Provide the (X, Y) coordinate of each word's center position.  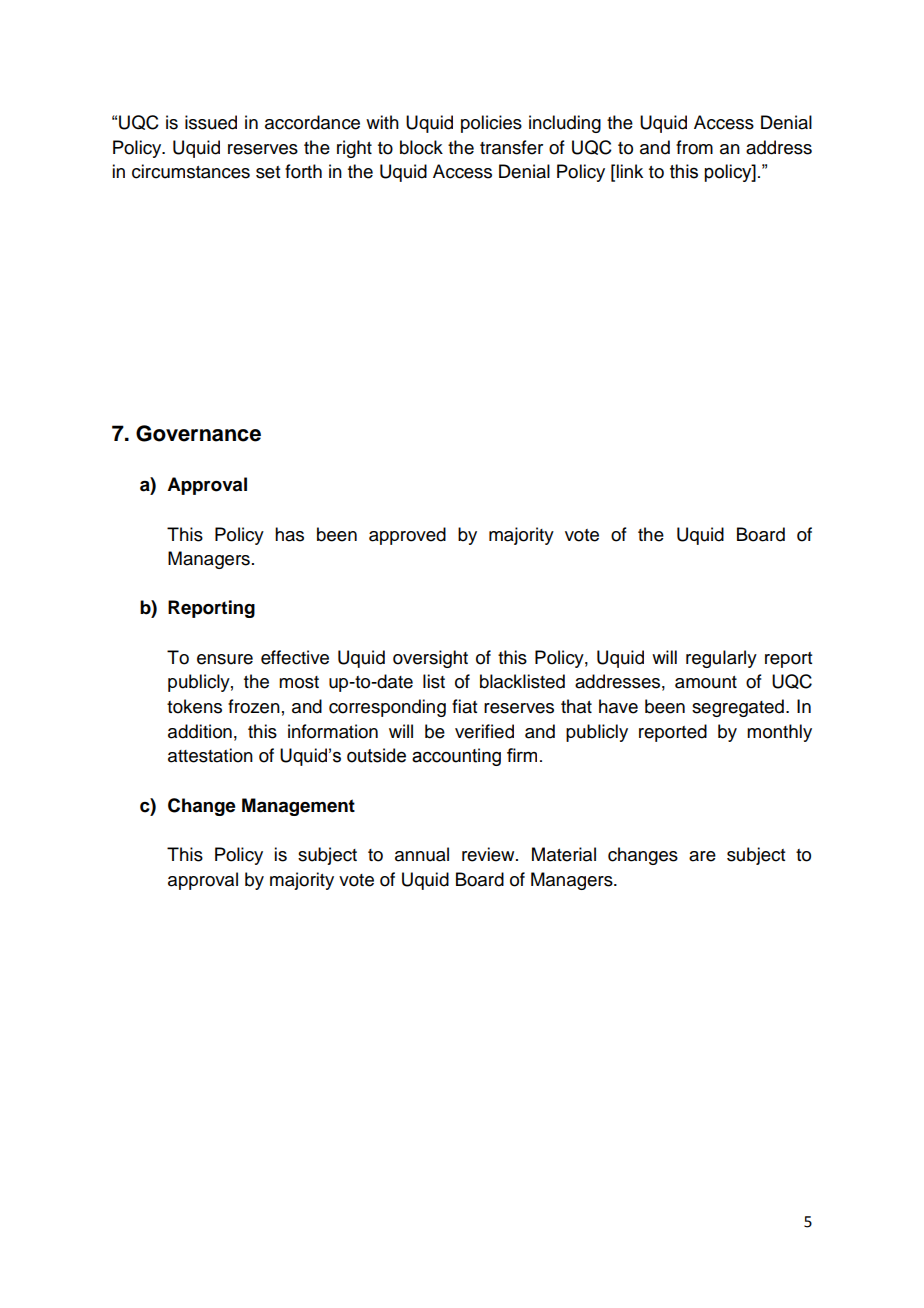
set (268, 172)
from (694, 147)
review (489, 854)
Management (298, 807)
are (702, 856)
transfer (511, 147)
